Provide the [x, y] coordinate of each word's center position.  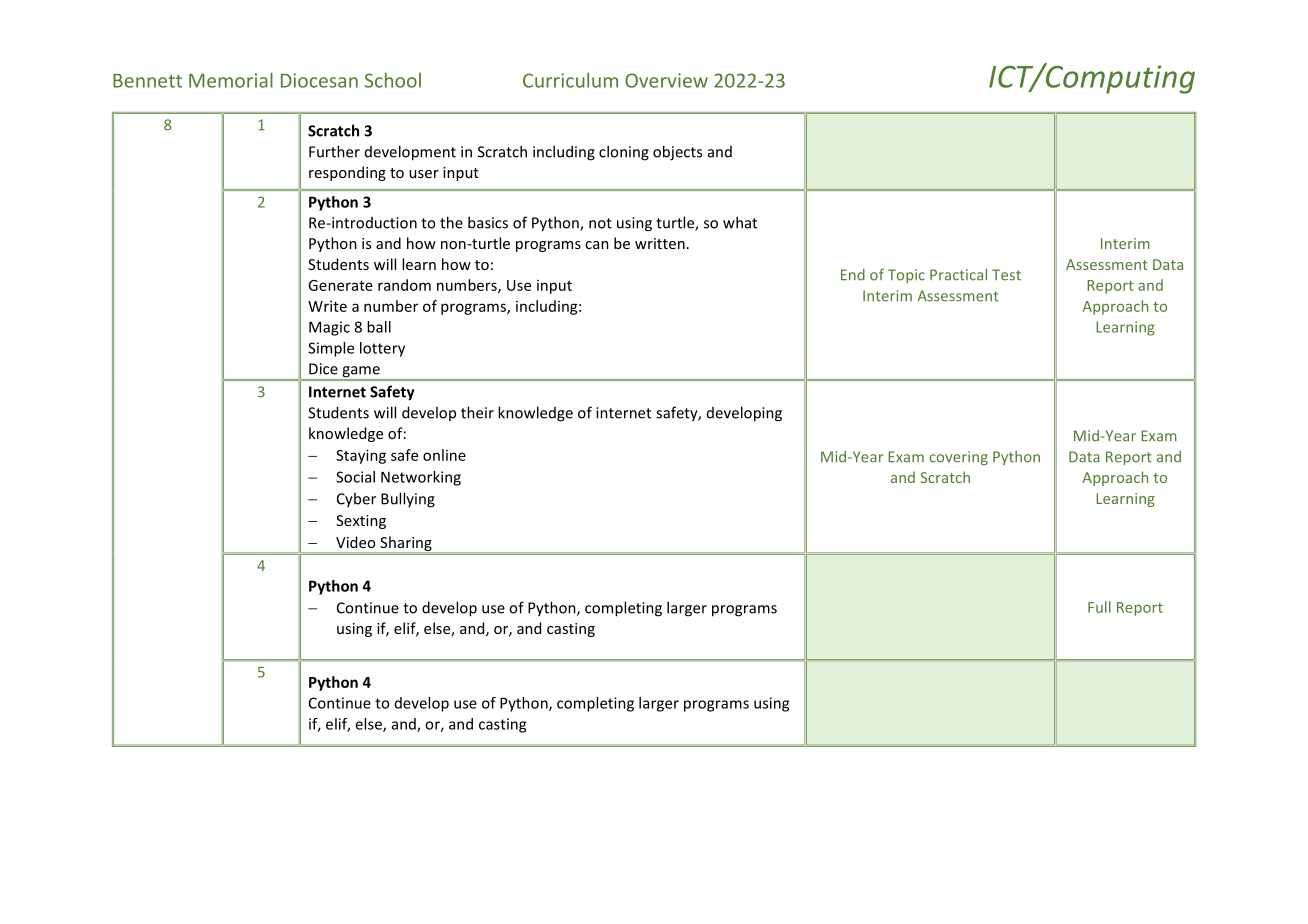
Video [355, 542]
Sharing [406, 544]
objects [677, 153]
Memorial [231, 80]
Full [1099, 607]
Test [1006, 275]
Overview [666, 80]
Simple [331, 349]
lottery [382, 349]
